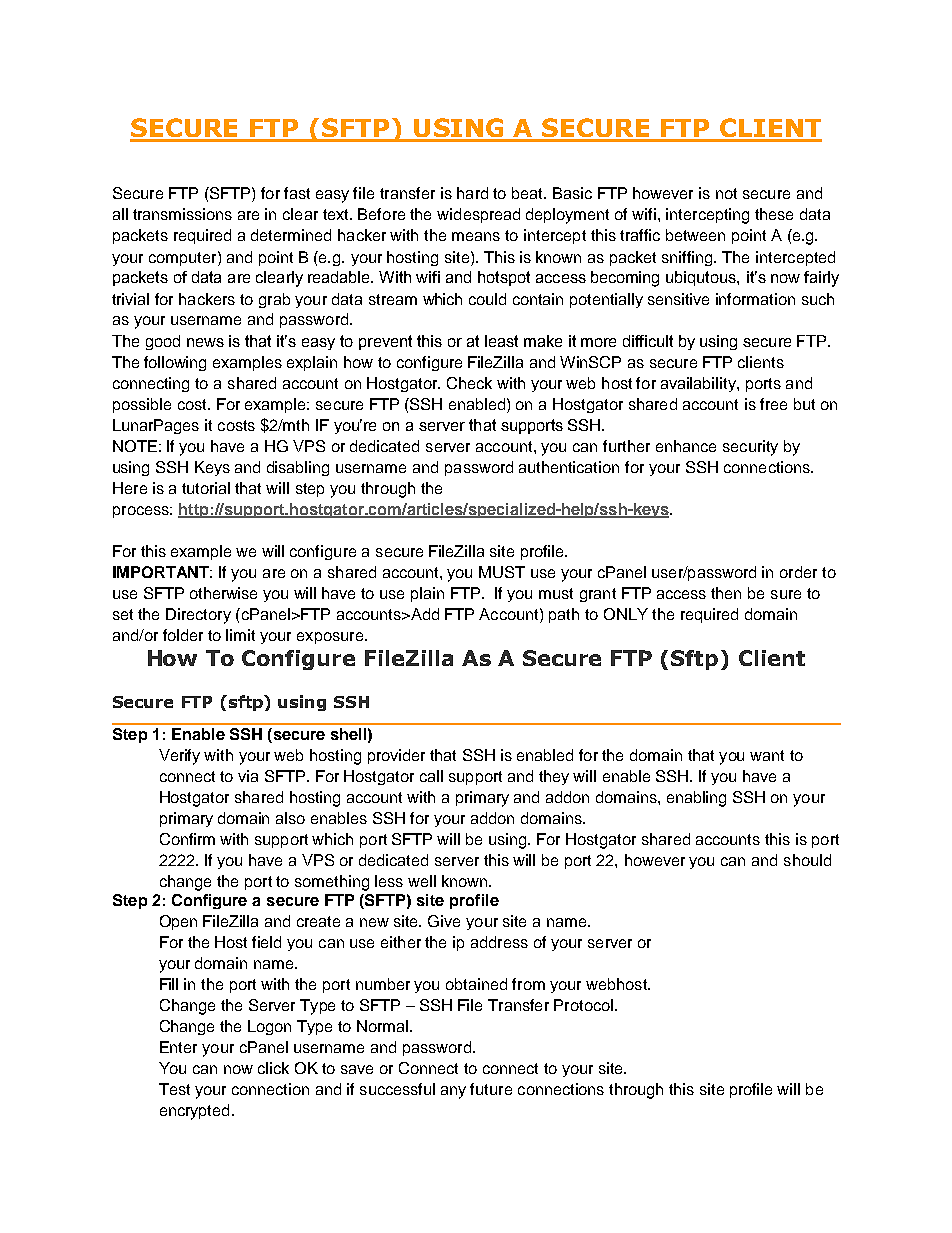  What do you see at coordinates (774, 214) in the document?
I see `these` at bounding box center [774, 214].
